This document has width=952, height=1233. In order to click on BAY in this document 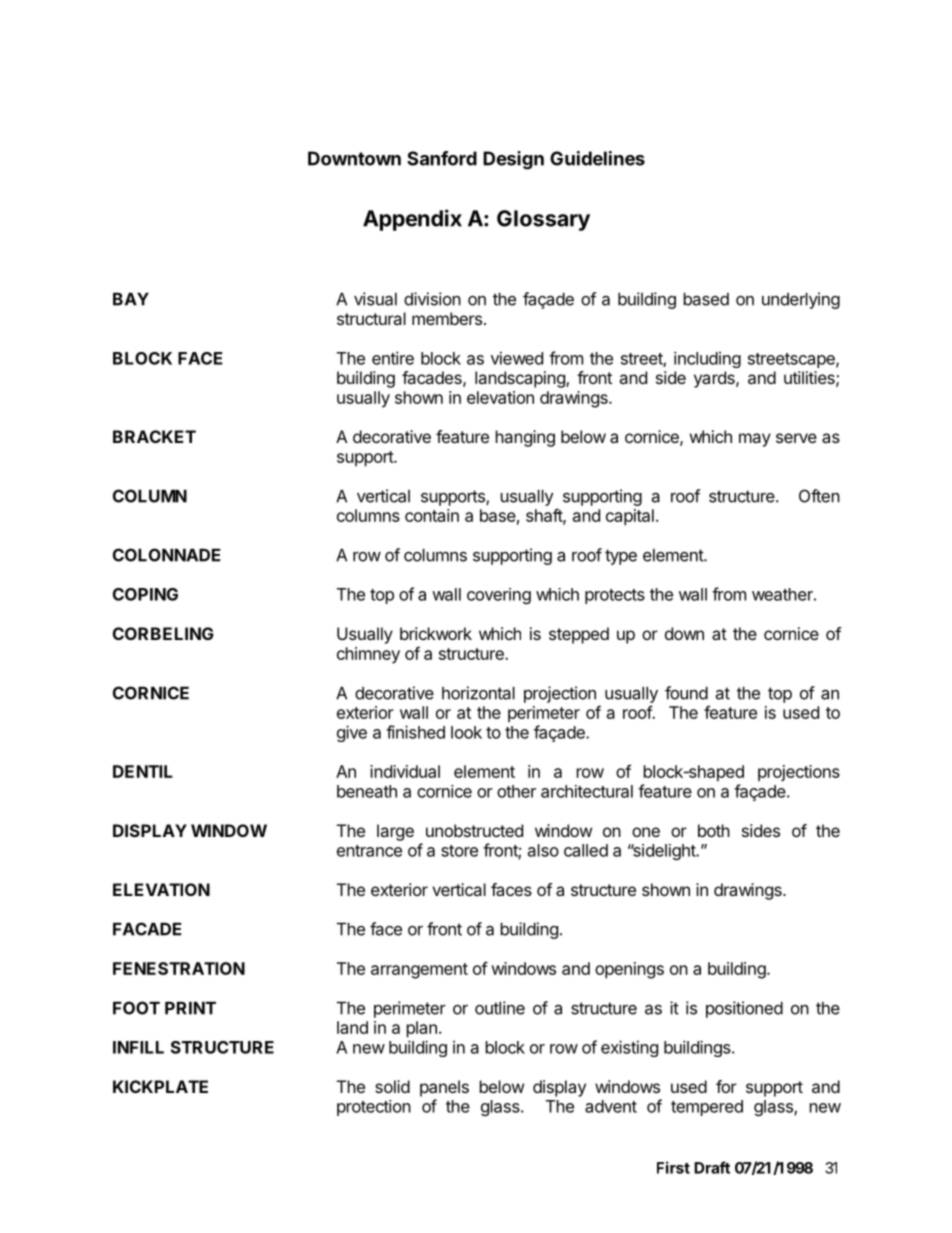, I will do `click(131, 299)`.
